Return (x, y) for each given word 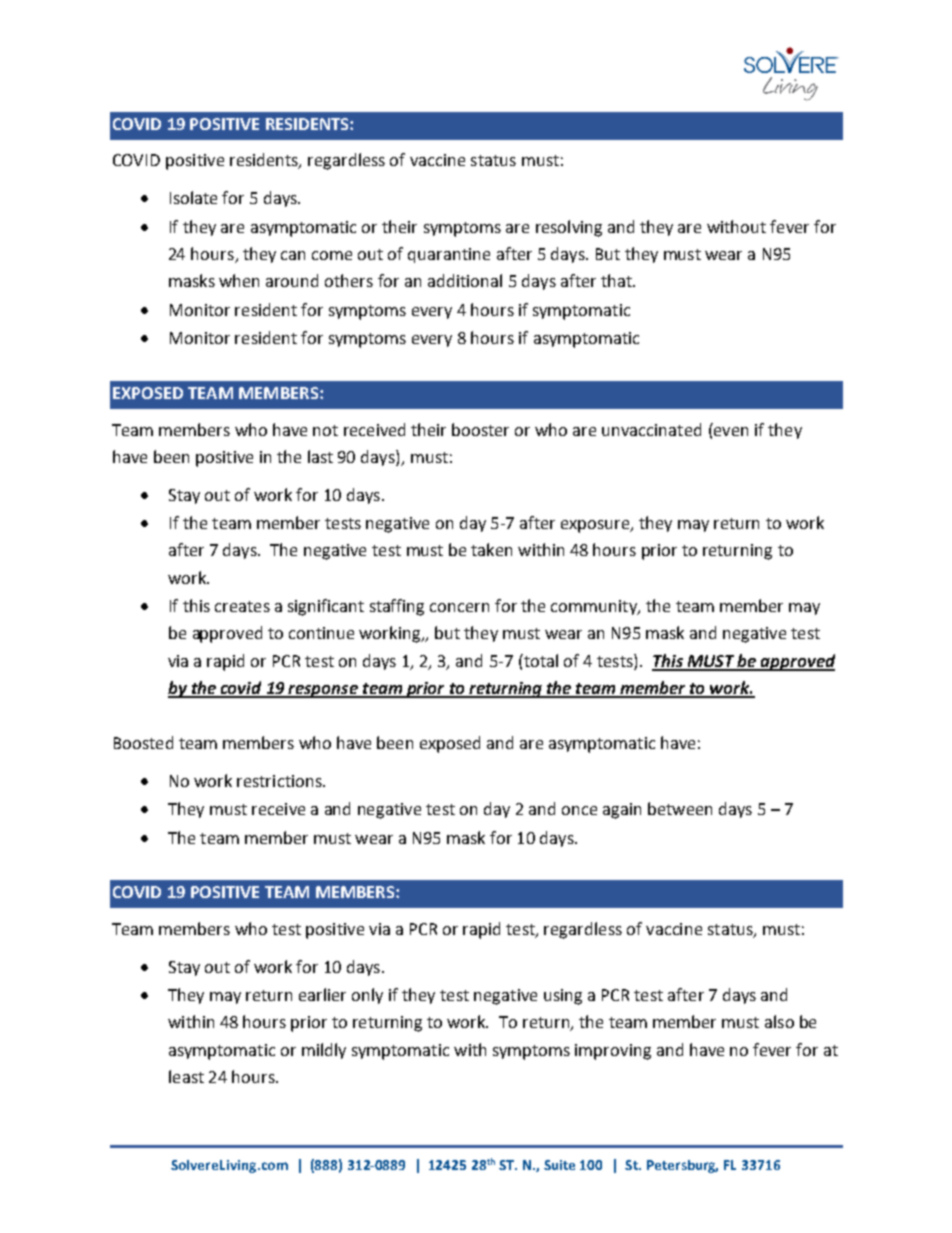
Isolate (193, 197)
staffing (397, 607)
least (186, 1076)
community (595, 607)
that (617, 280)
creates (242, 606)
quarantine (449, 255)
